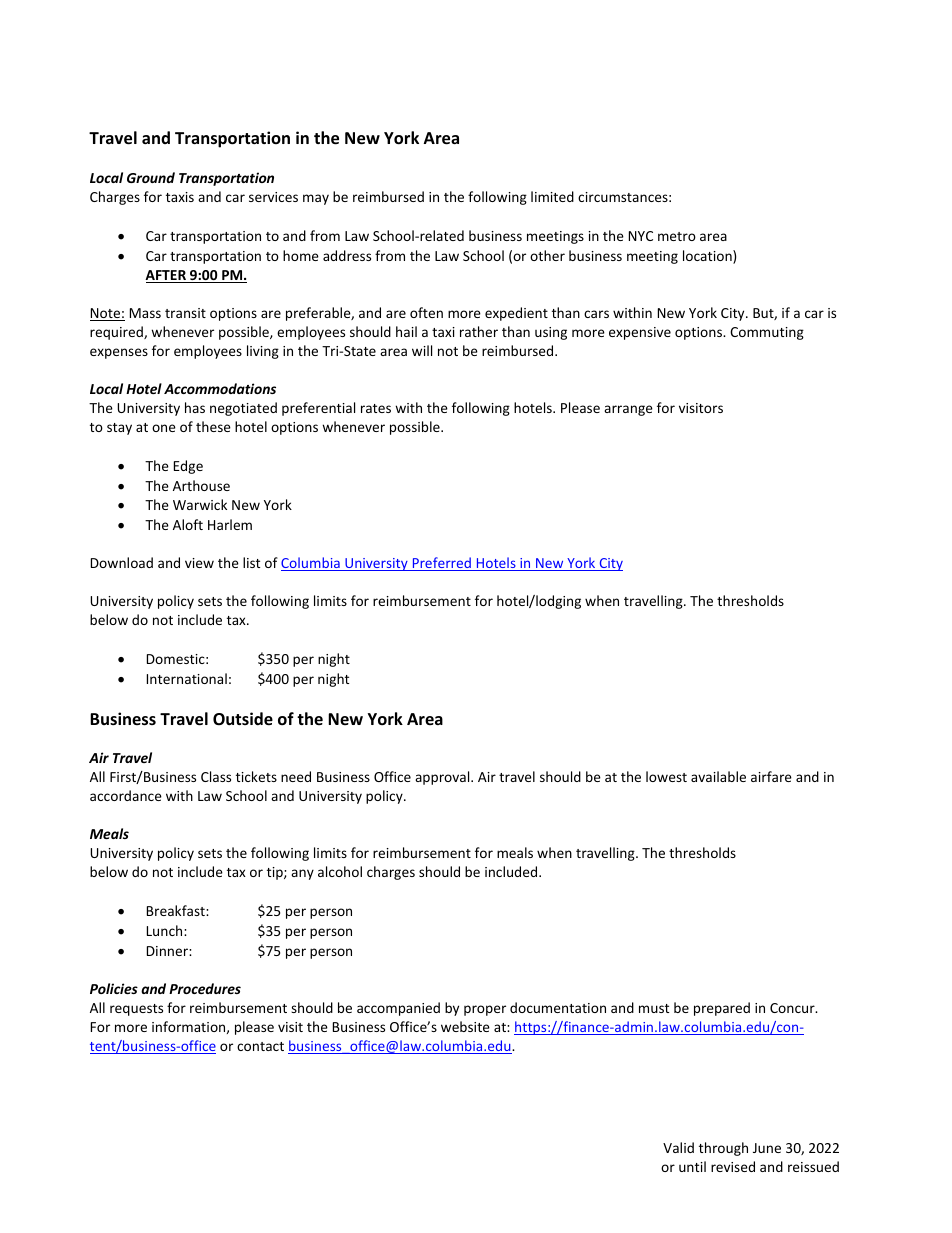 The height and width of the page is (1233, 952). What do you see at coordinates (151, 177) in the page?
I see `Ground` at bounding box center [151, 177].
